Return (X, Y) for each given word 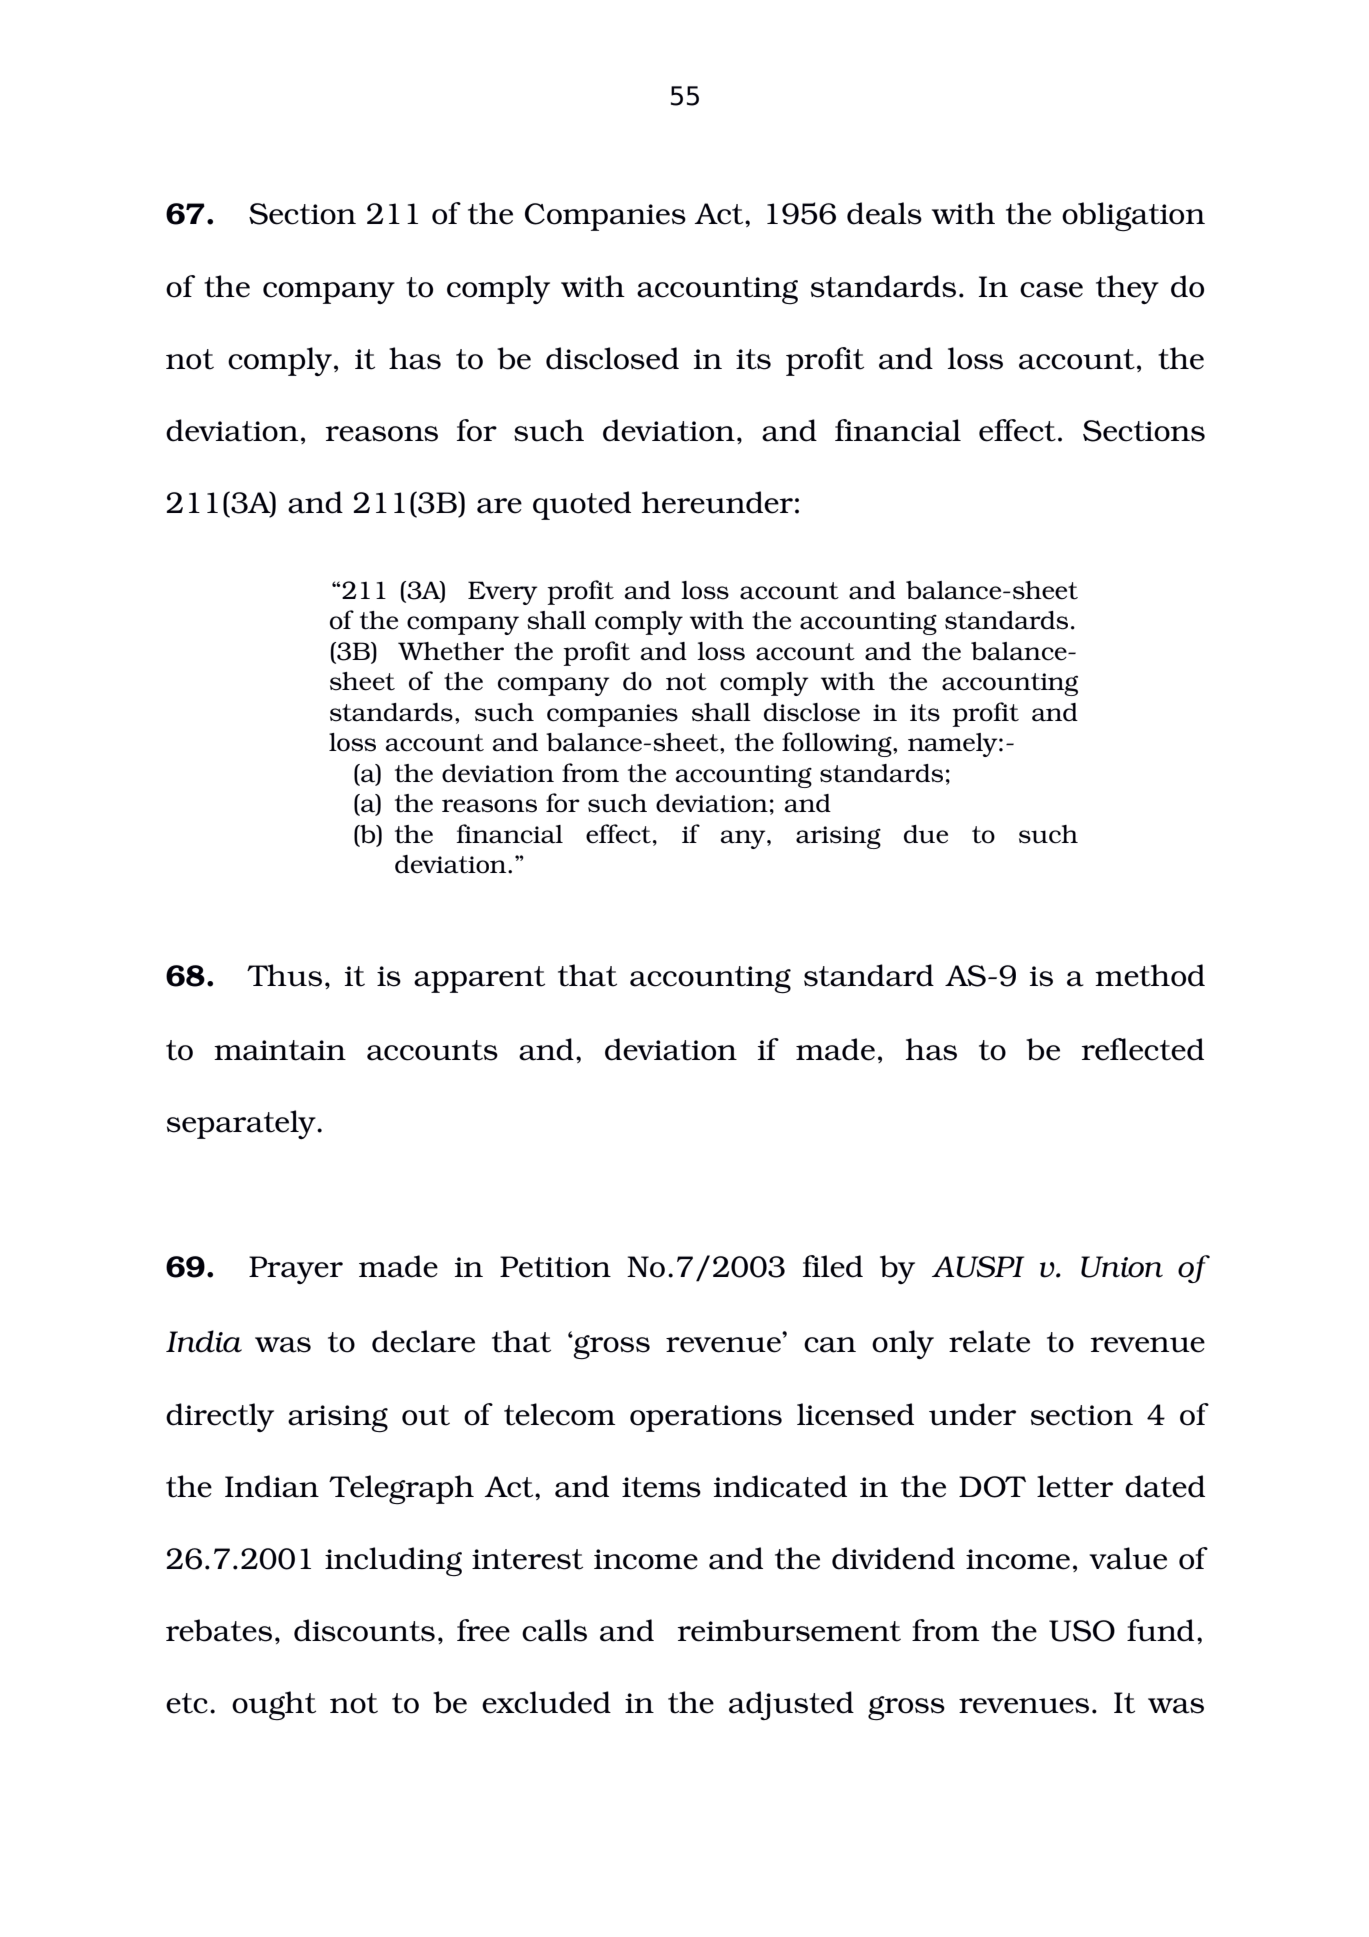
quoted (582, 505)
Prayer (296, 1270)
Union (1122, 1267)
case (1051, 290)
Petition (555, 1267)
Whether (451, 651)
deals (884, 213)
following (838, 744)
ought (274, 1706)
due (926, 834)
